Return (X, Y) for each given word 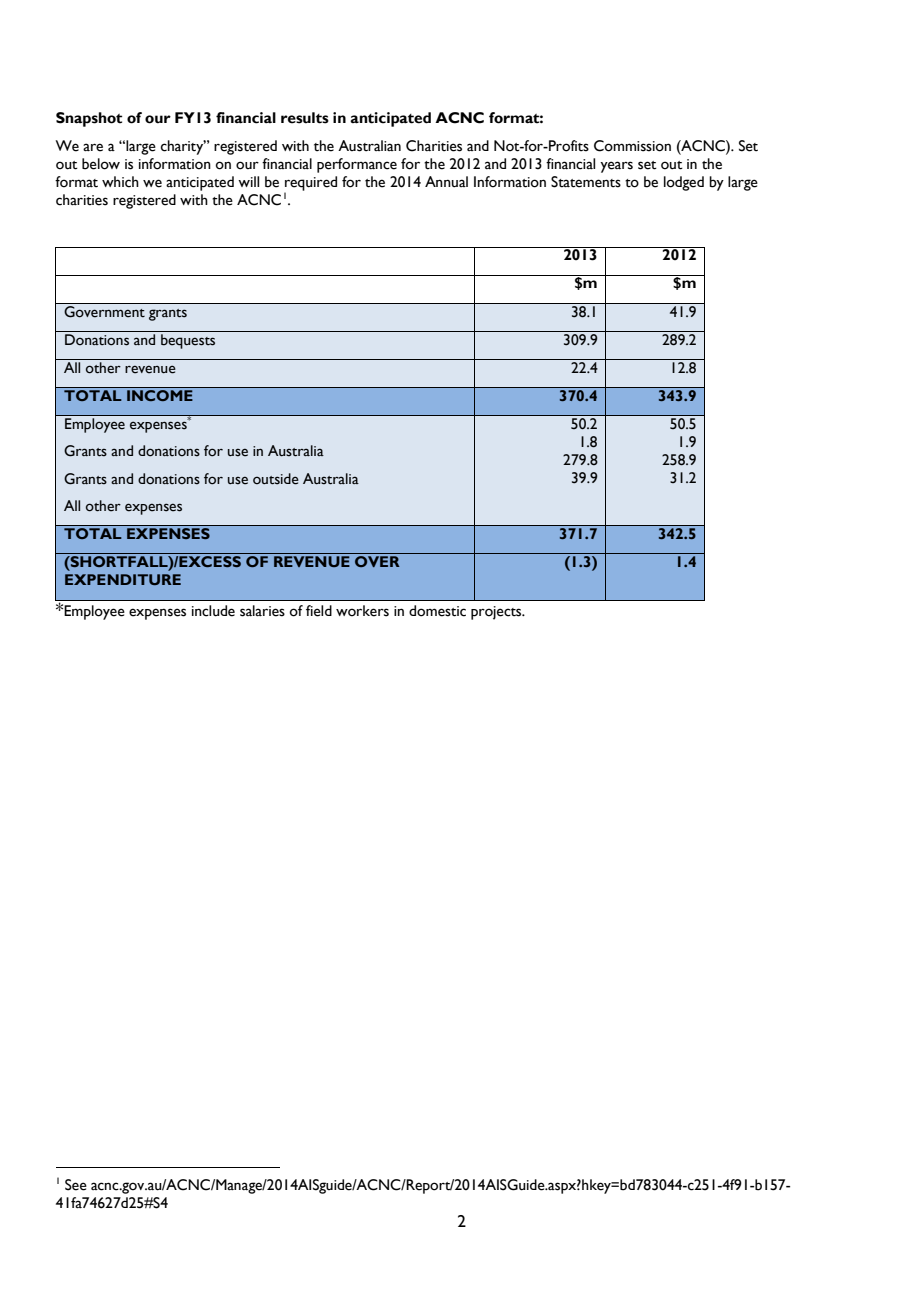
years (616, 167)
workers (362, 611)
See (76, 1185)
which (120, 182)
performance (357, 165)
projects (497, 613)
